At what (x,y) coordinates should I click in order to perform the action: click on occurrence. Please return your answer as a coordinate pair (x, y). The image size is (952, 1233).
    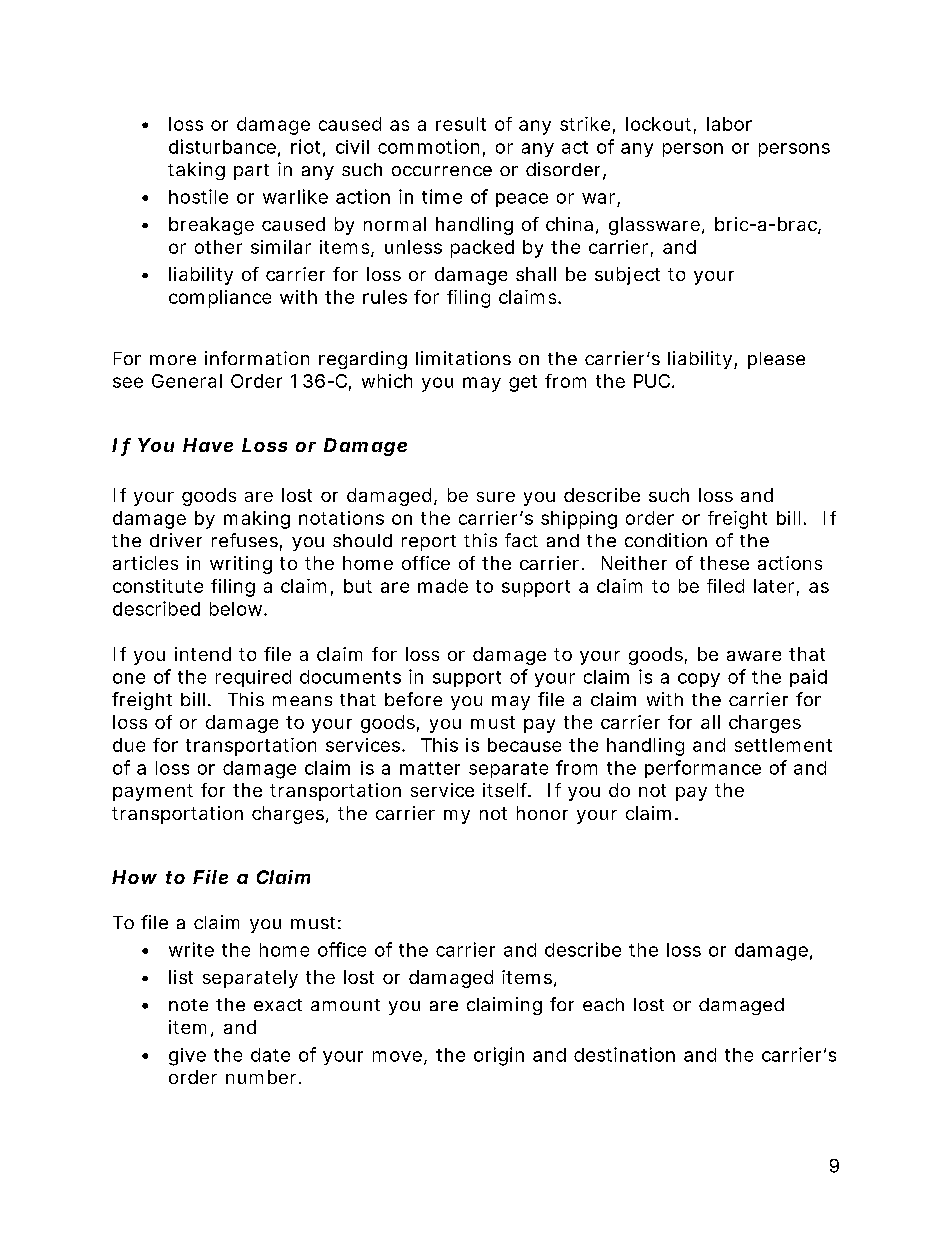
    Looking at the image, I should click on (442, 171).
